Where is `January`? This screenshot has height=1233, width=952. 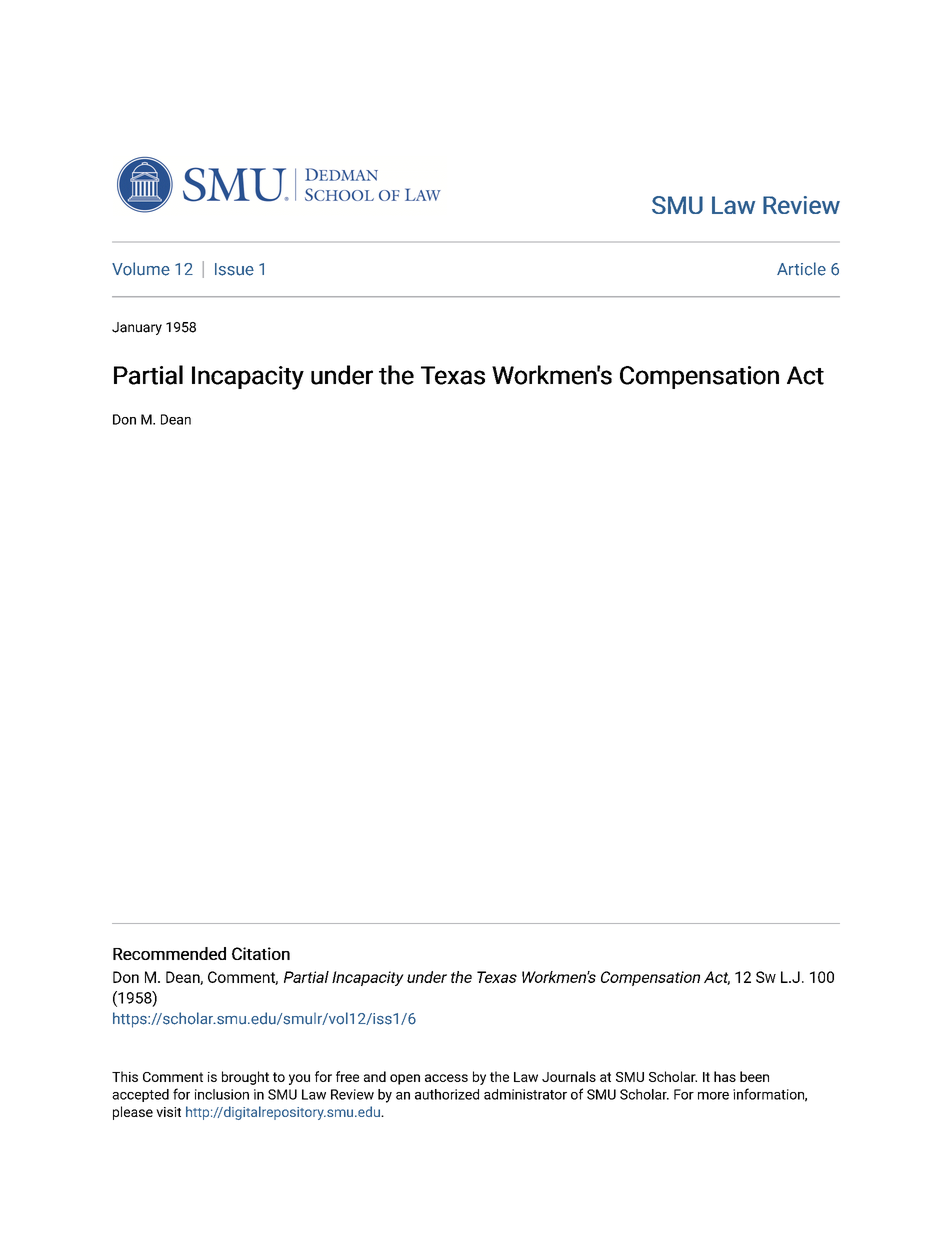
January is located at coordinates (137, 328).
